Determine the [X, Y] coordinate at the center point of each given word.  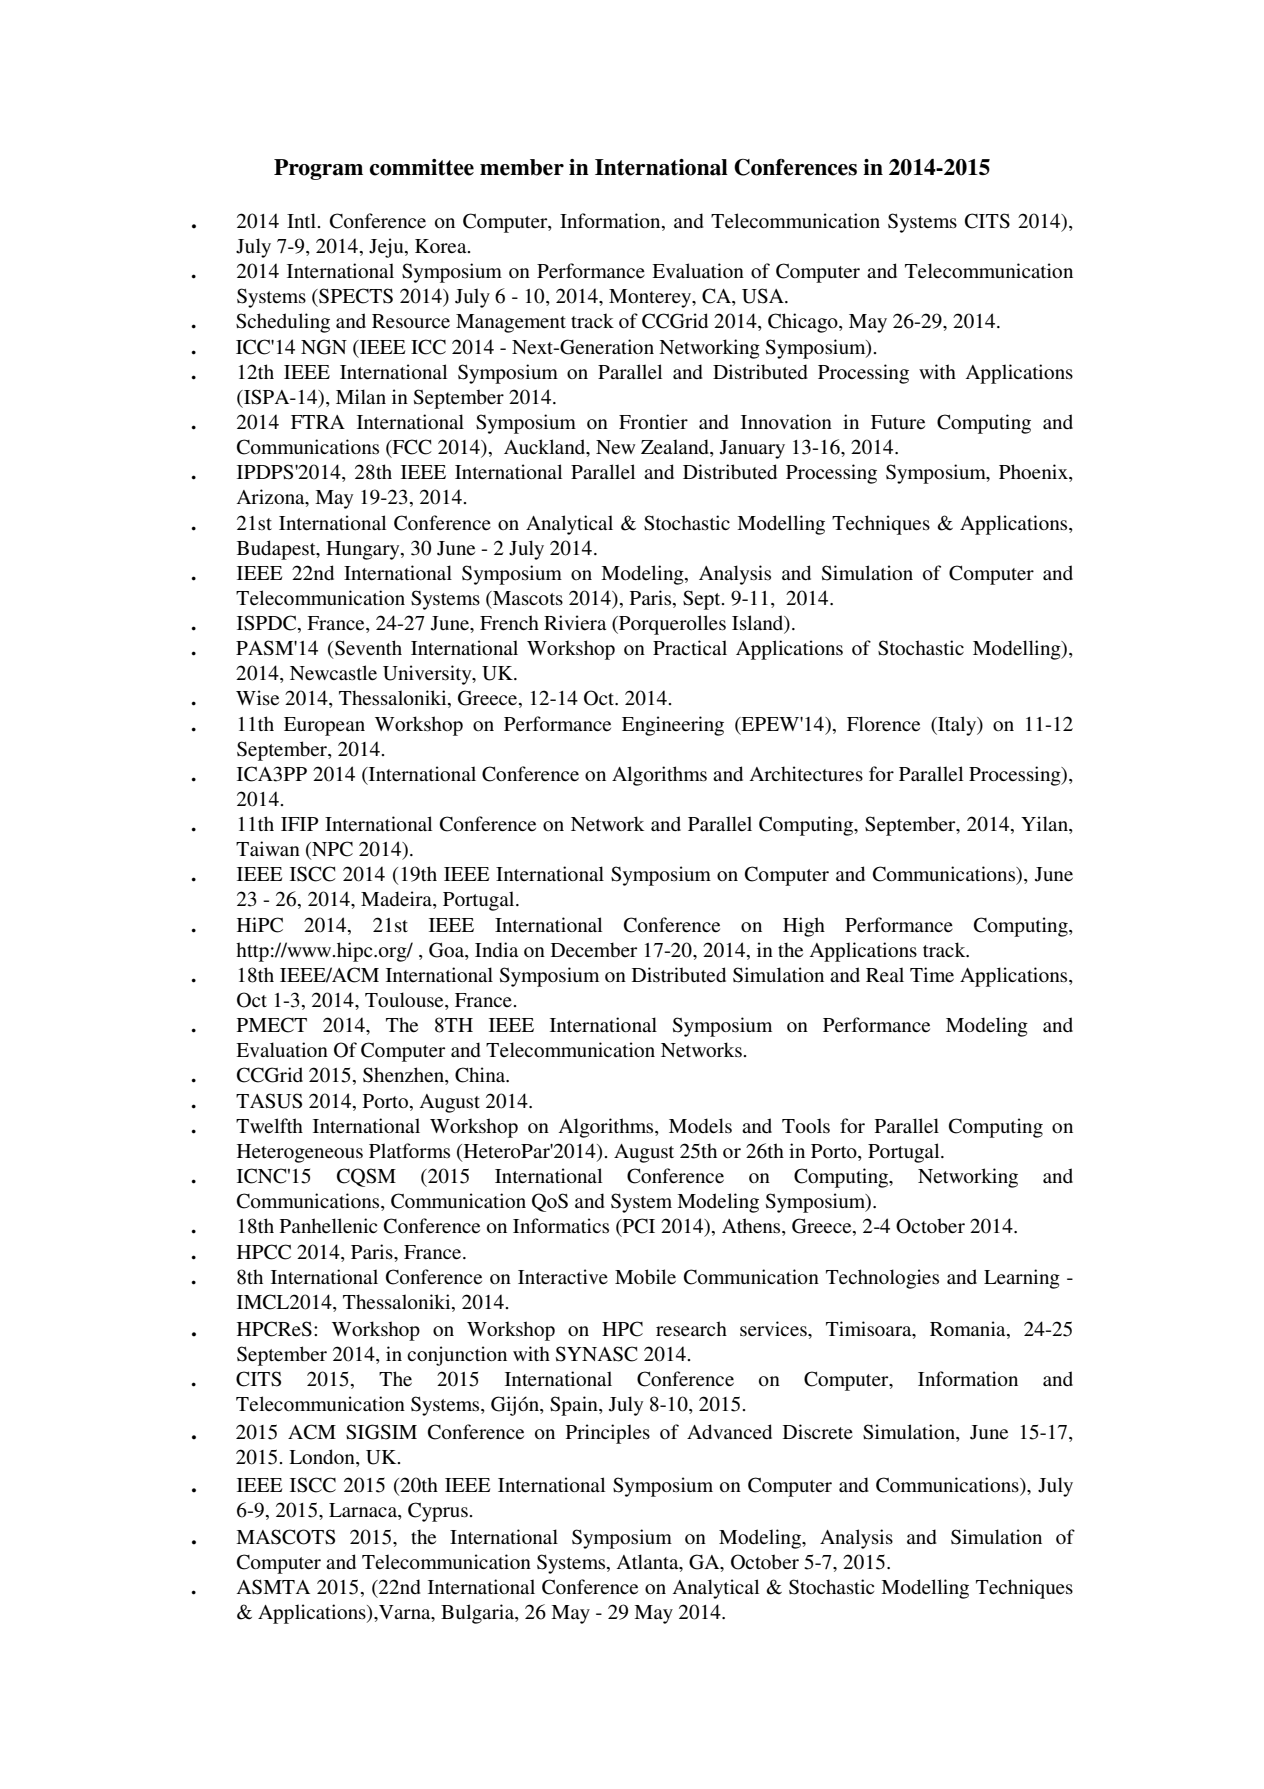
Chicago [804, 323]
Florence [883, 724]
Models [700, 1126]
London [323, 1458]
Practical [690, 647]
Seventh [368, 648]
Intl [301, 220]
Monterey [651, 298]
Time [932, 975]
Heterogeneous [300, 1153]
